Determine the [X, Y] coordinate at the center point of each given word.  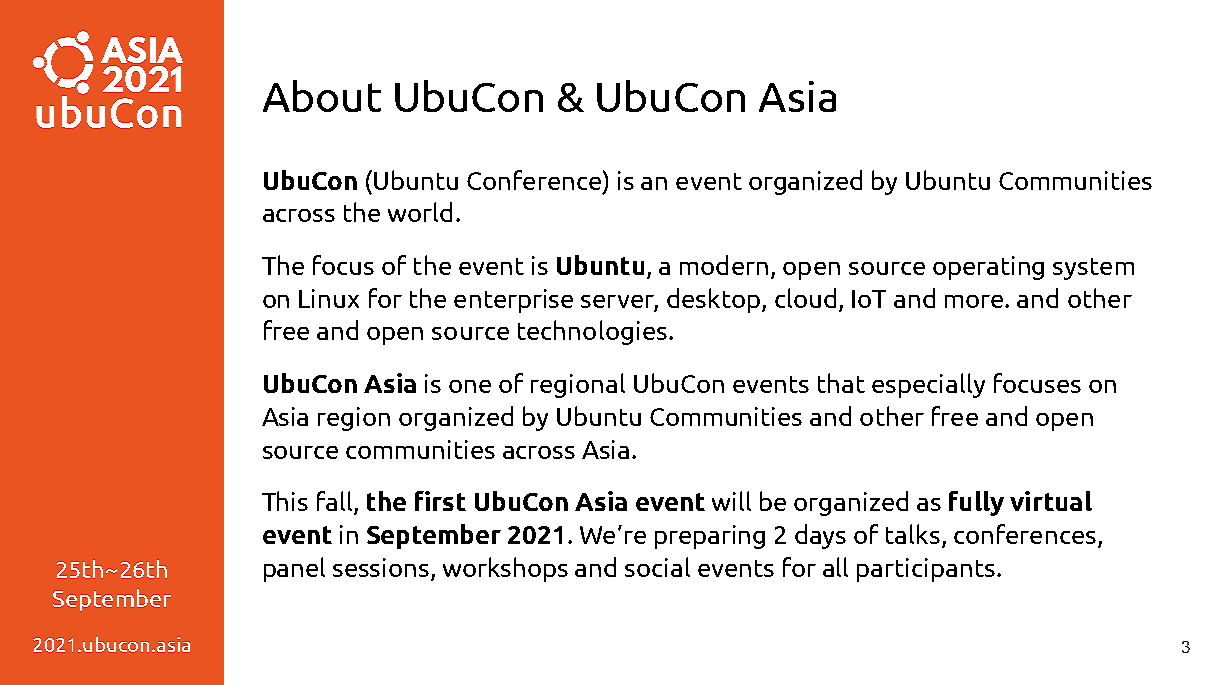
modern [724, 265]
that [841, 383]
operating [988, 268]
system [1093, 269]
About [322, 96]
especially [928, 385]
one [470, 386]
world [420, 212]
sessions [381, 567]
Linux [329, 298]
